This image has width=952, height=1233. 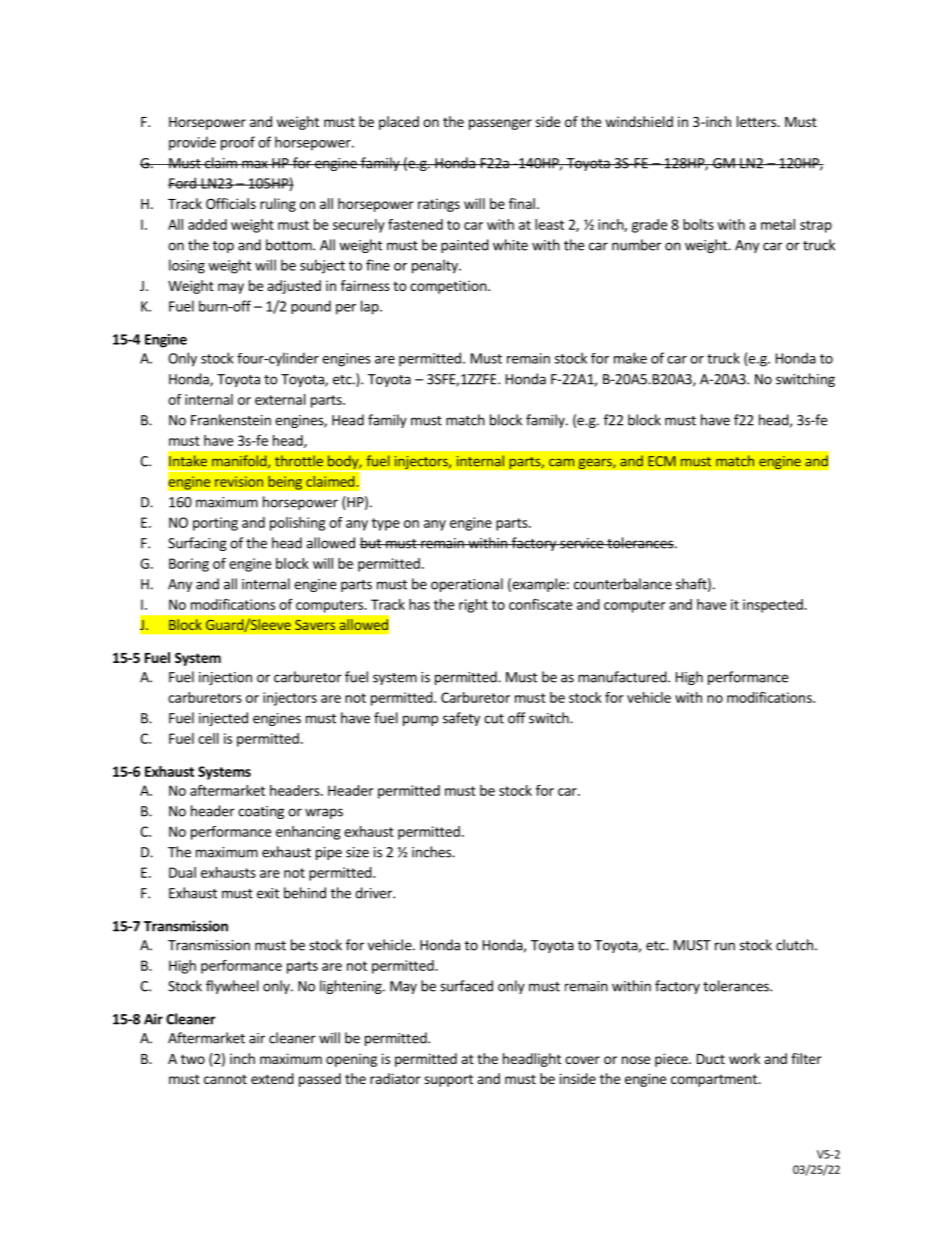 What do you see at coordinates (473, 606) in the image?
I see `right` at bounding box center [473, 606].
